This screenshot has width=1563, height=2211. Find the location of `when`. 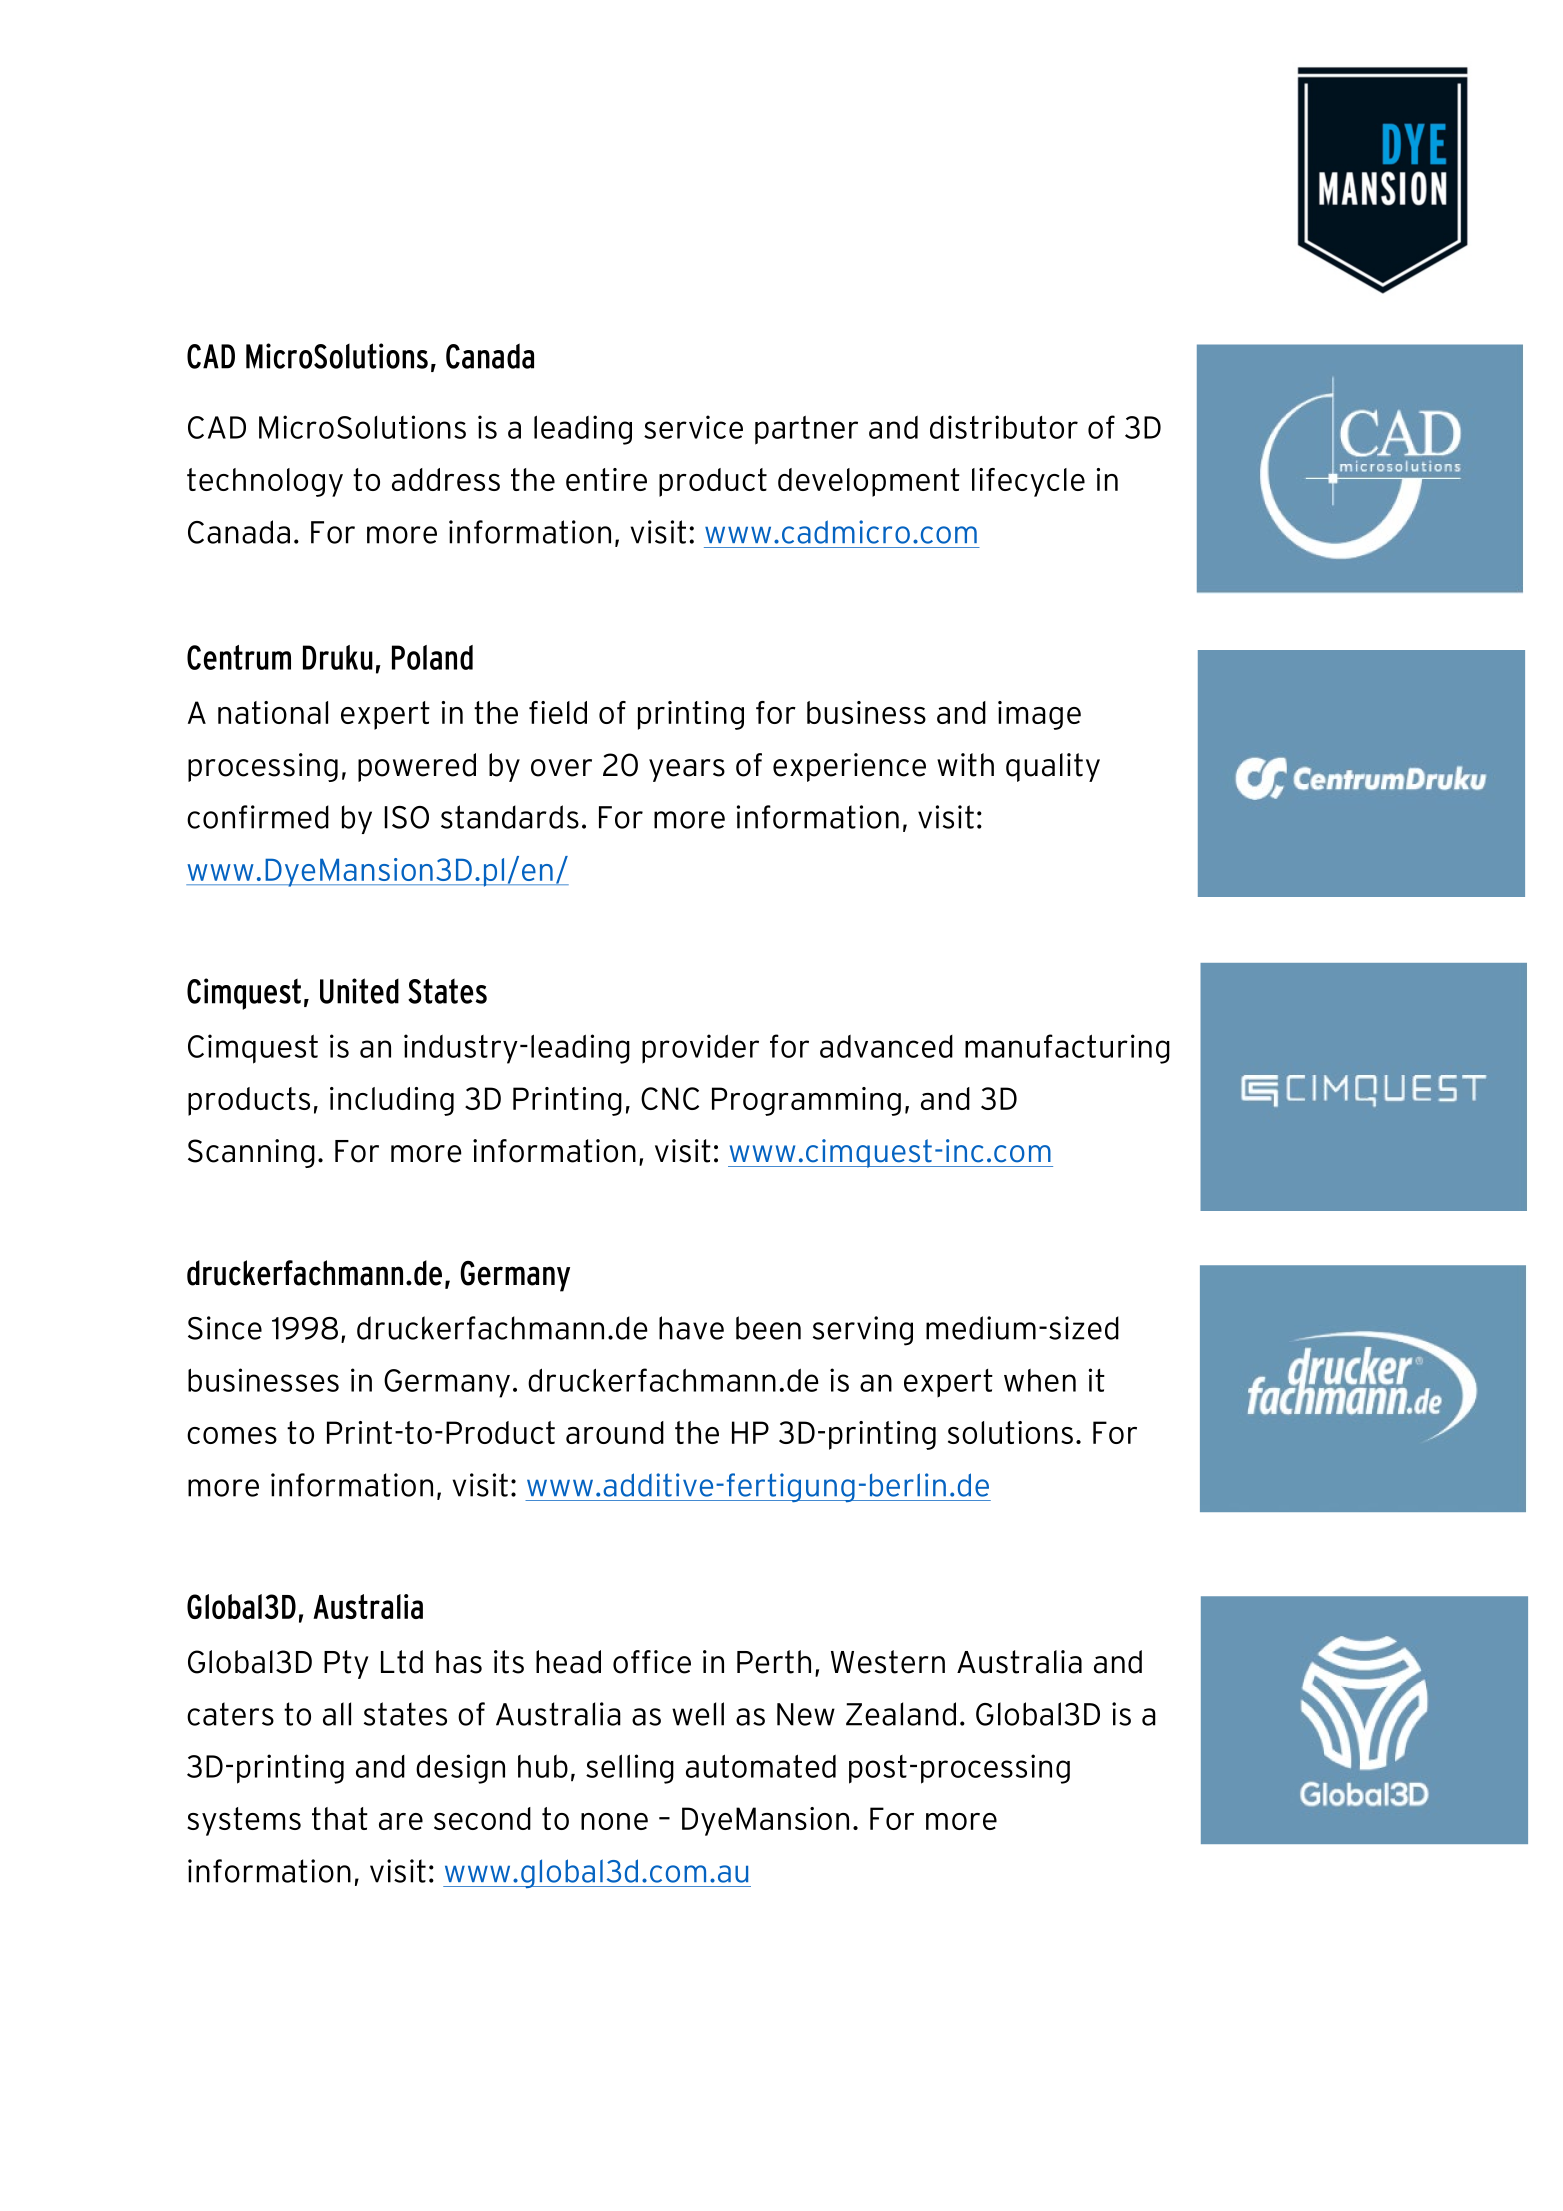

when is located at coordinates (1040, 1380).
